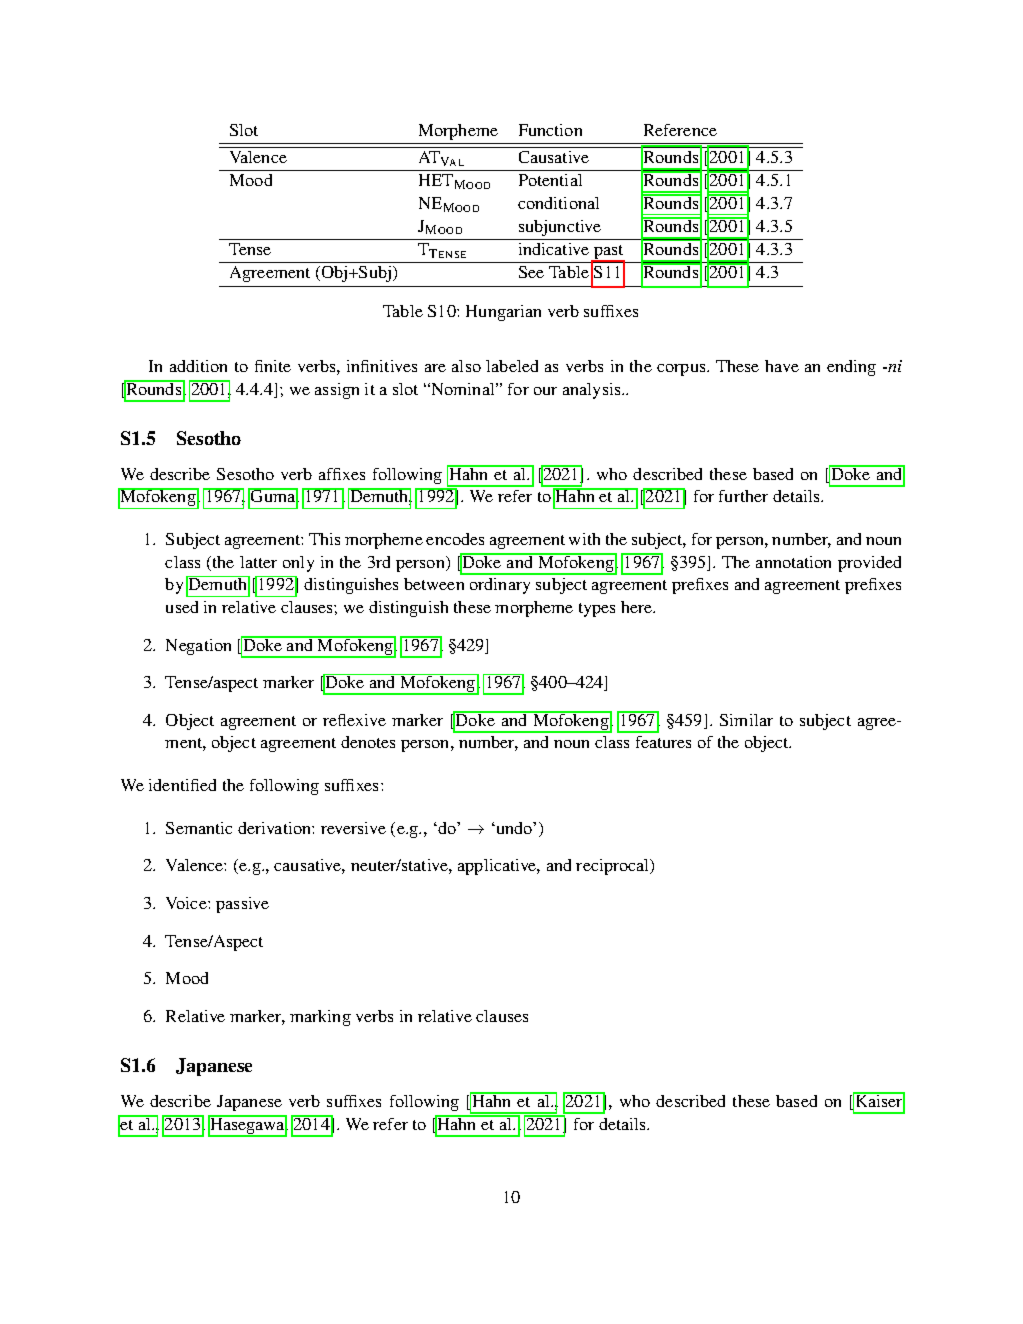  Describe the element at coordinates (500, 586) in the screenshot. I see `ordinary` at that location.
